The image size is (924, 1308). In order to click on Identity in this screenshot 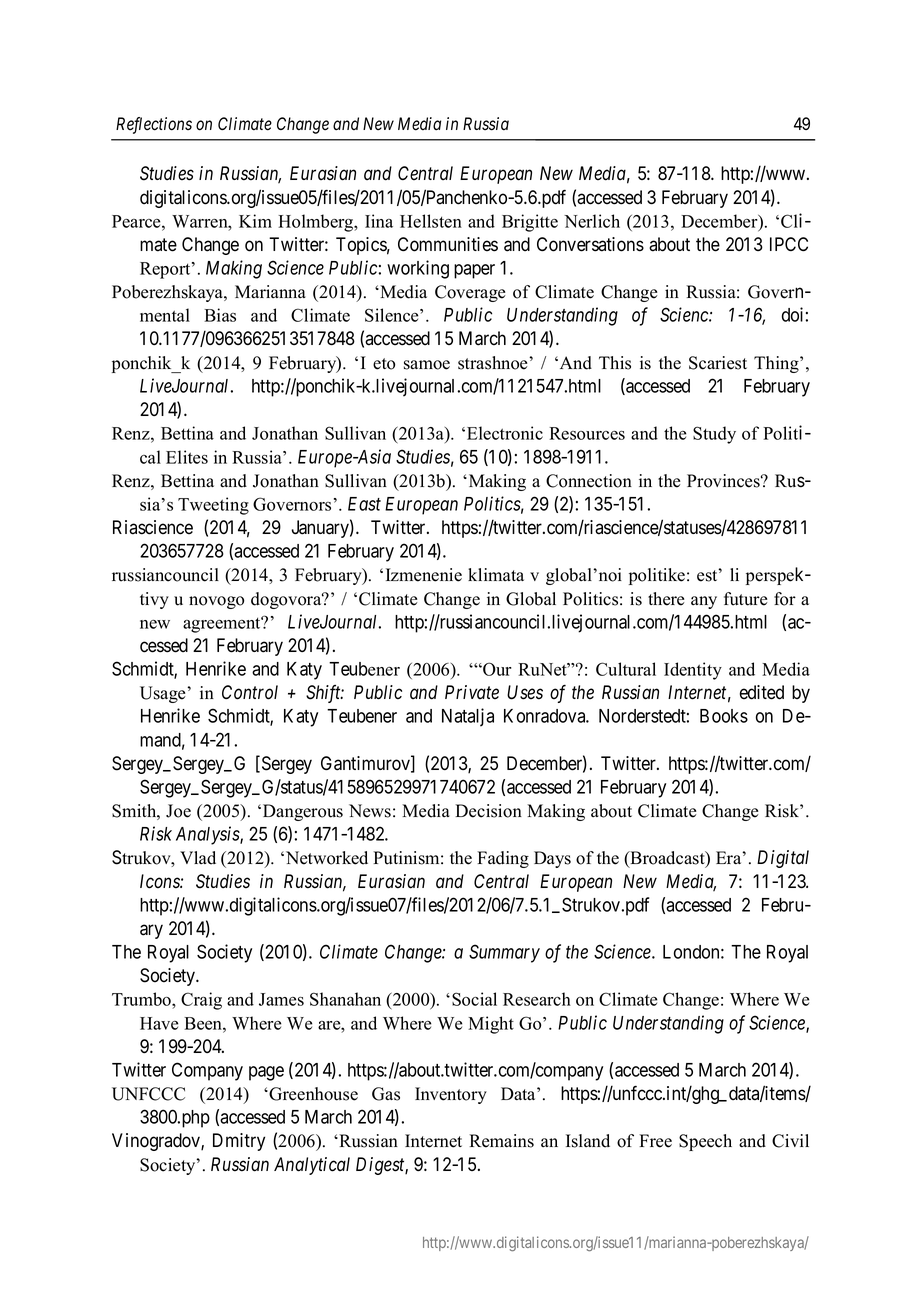, I will do `click(693, 671)`.
